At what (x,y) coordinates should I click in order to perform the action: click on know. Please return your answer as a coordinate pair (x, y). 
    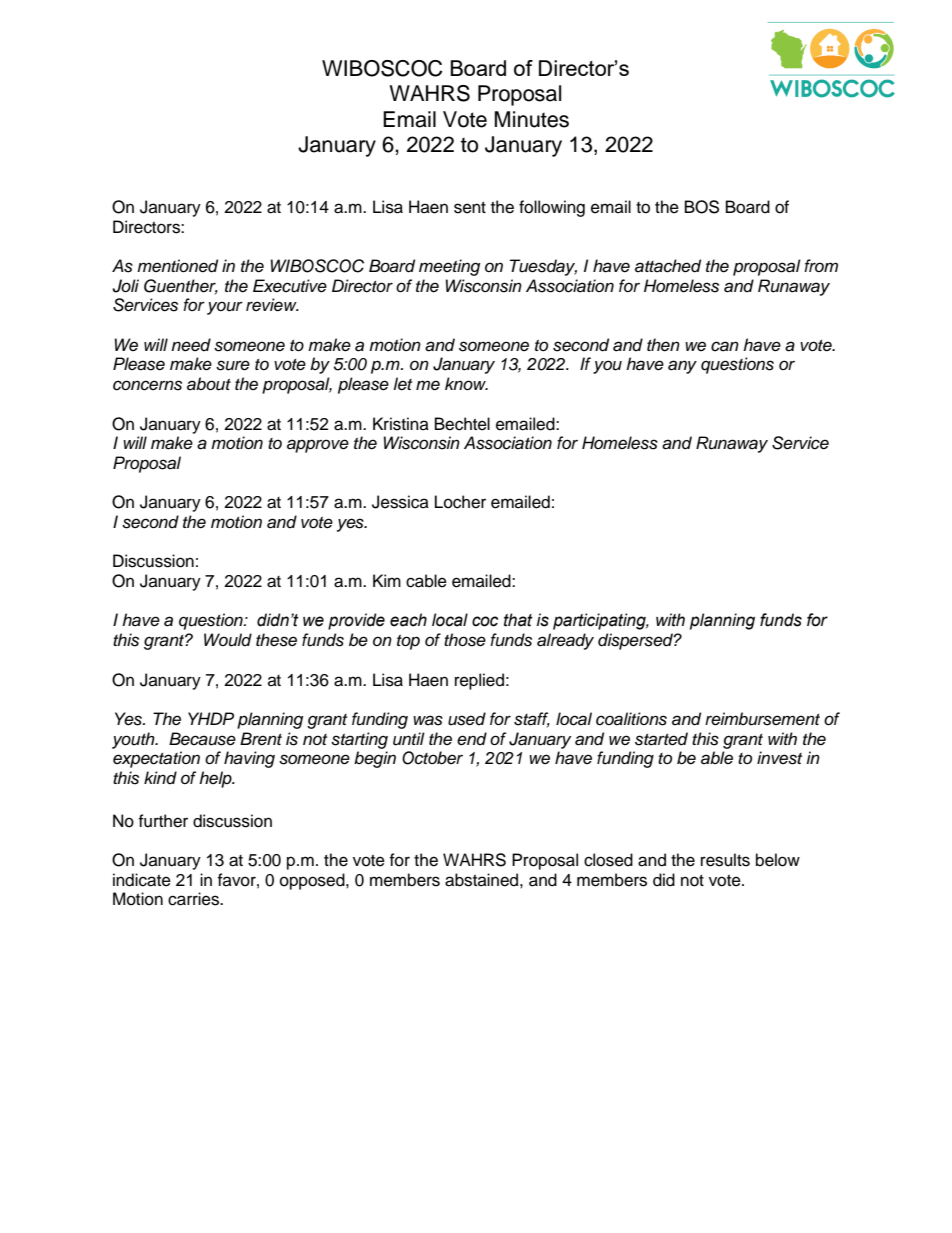
    Looking at the image, I should click on (466, 383).
